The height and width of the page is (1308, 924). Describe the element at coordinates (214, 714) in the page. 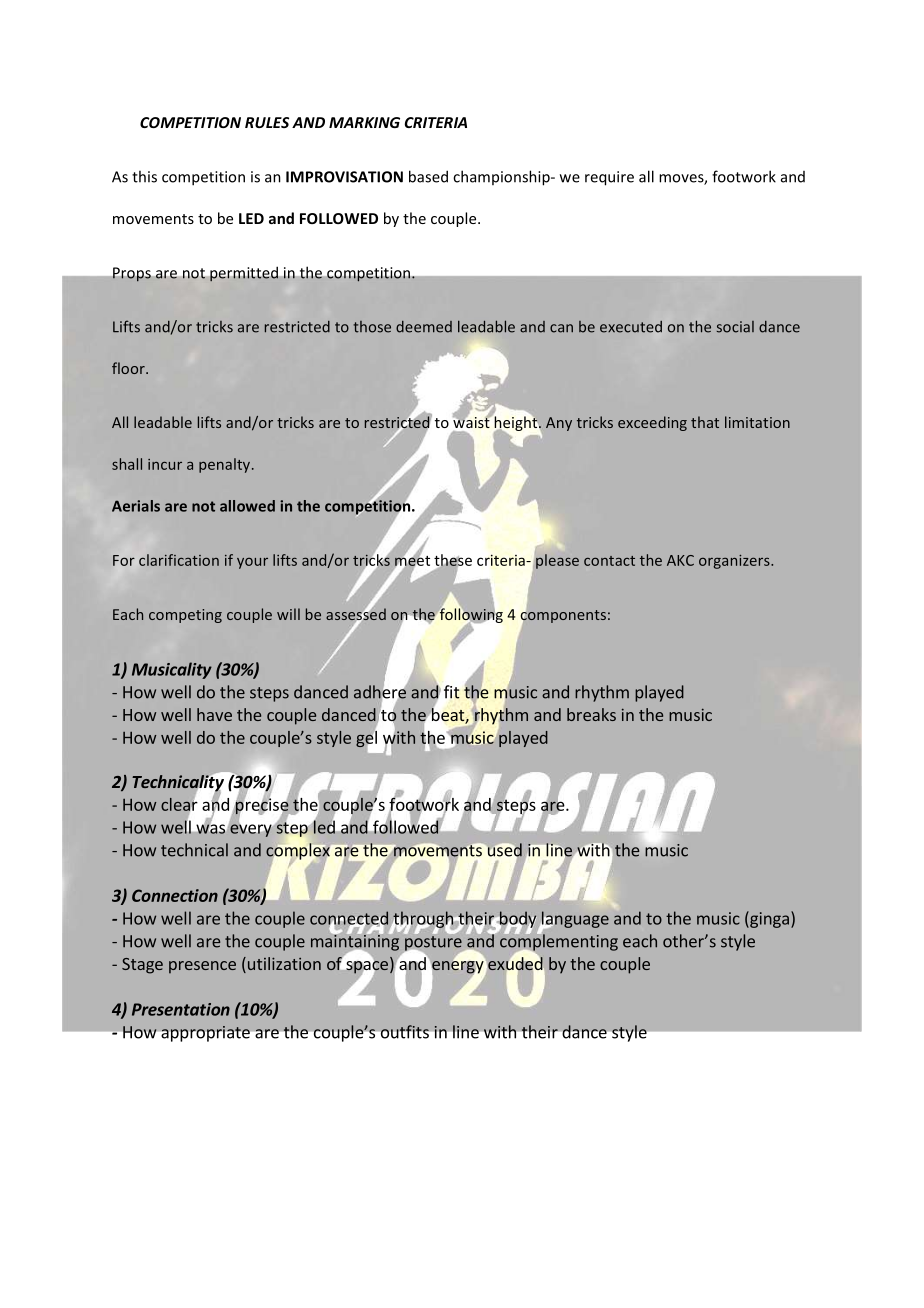

I see `have` at that location.
